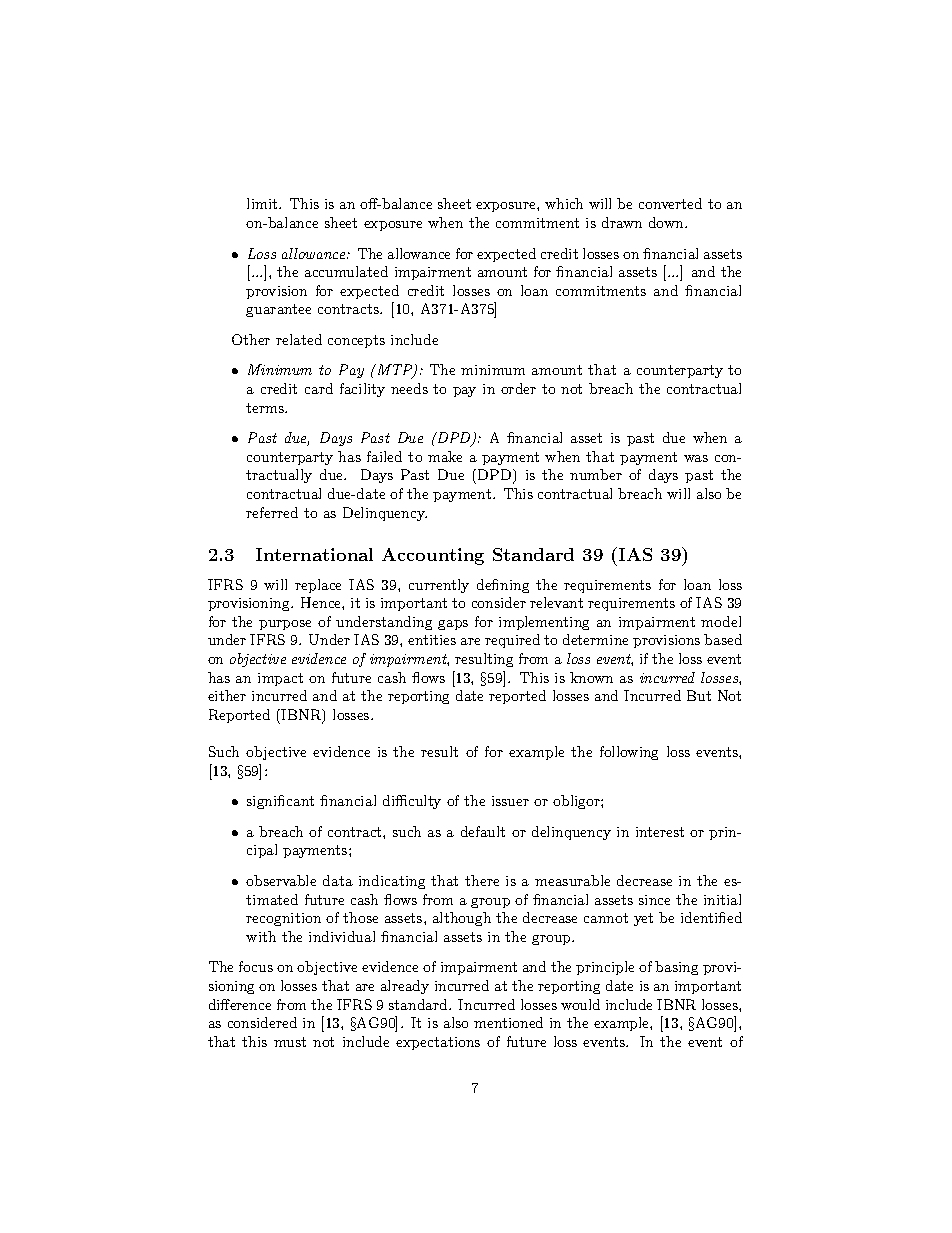  I want to click on mentioned, so click(508, 1022).
